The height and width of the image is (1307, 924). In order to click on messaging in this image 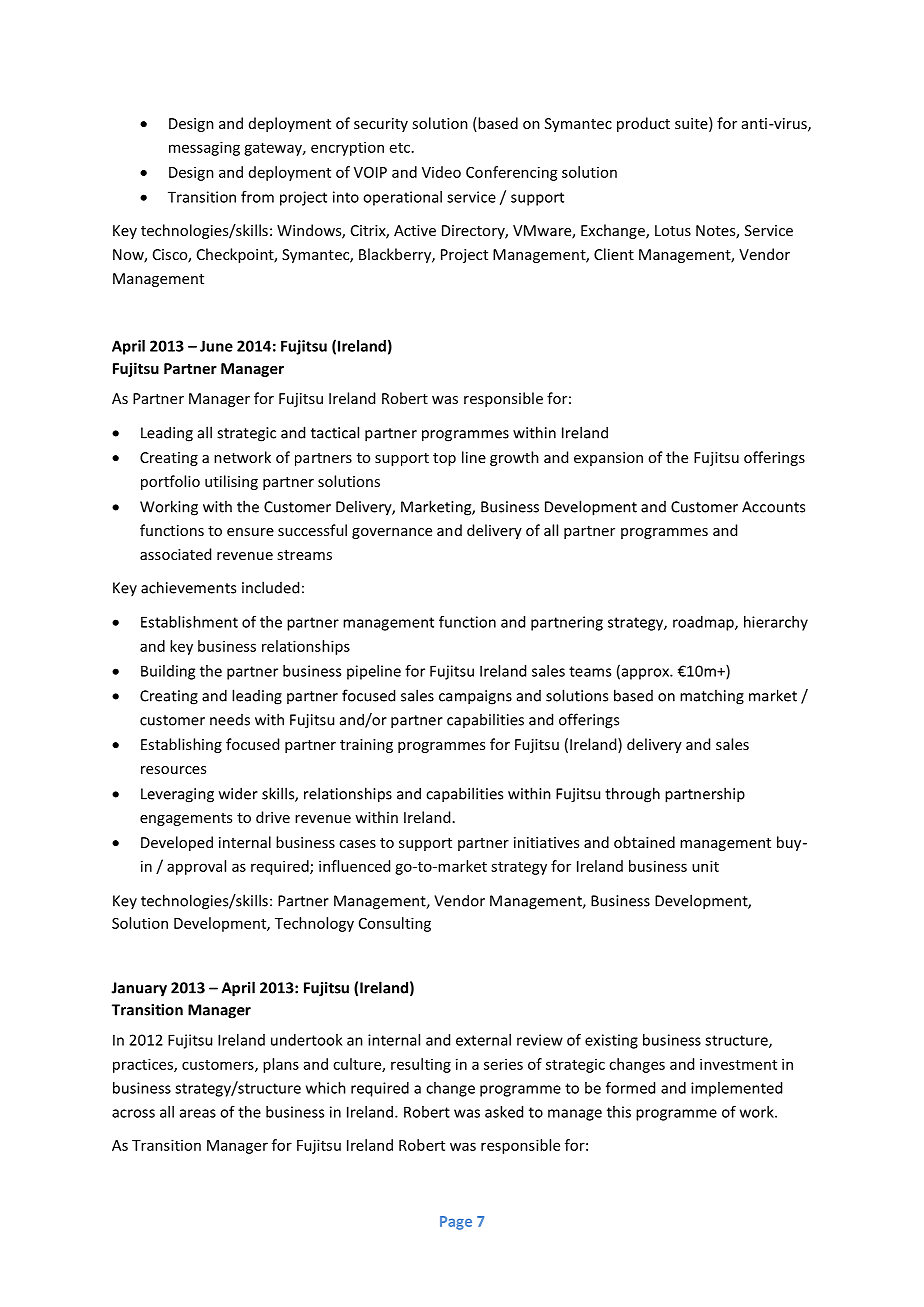, I will do `click(204, 148)`.
